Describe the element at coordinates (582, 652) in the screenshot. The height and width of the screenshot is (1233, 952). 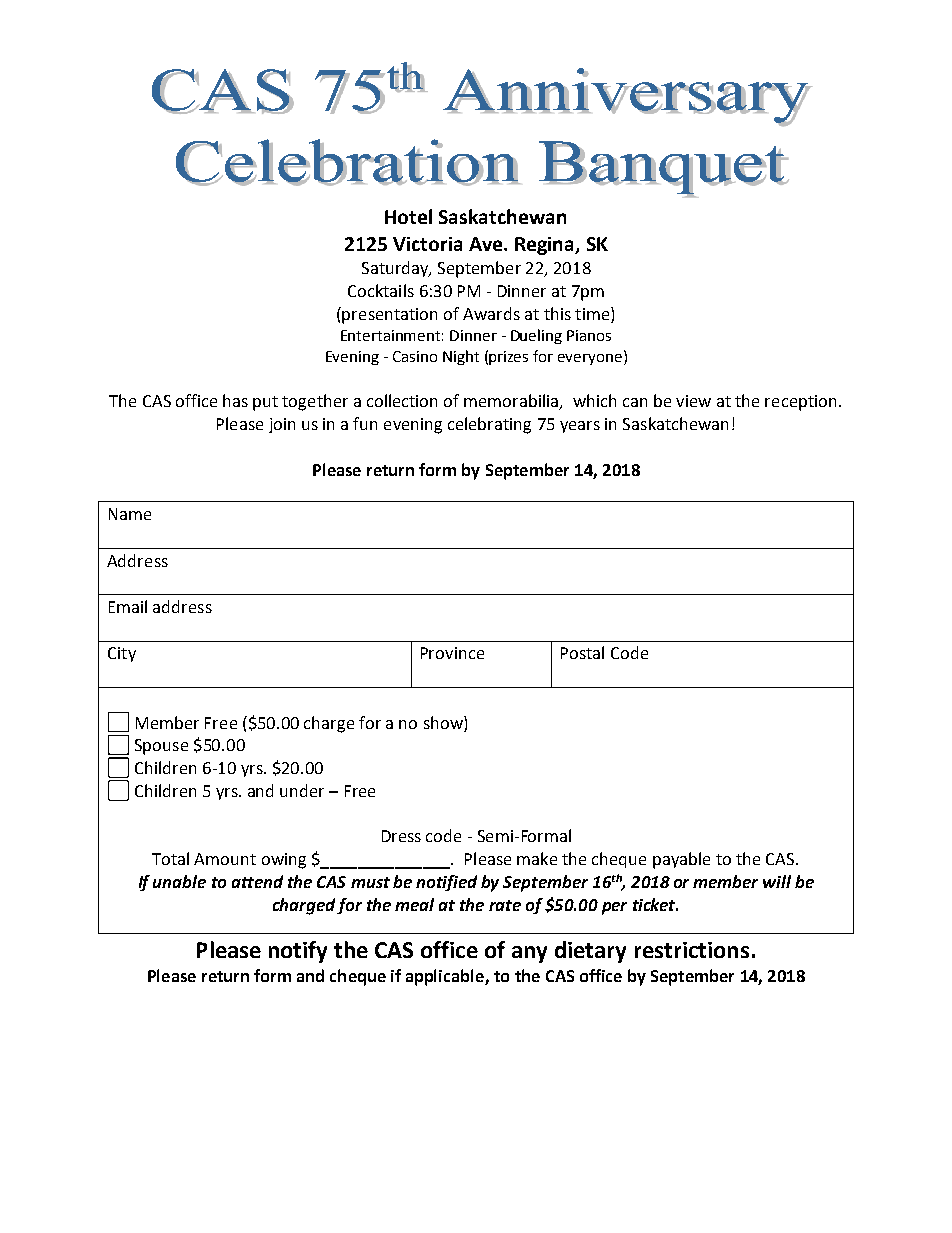
I see `Postal` at that location.
